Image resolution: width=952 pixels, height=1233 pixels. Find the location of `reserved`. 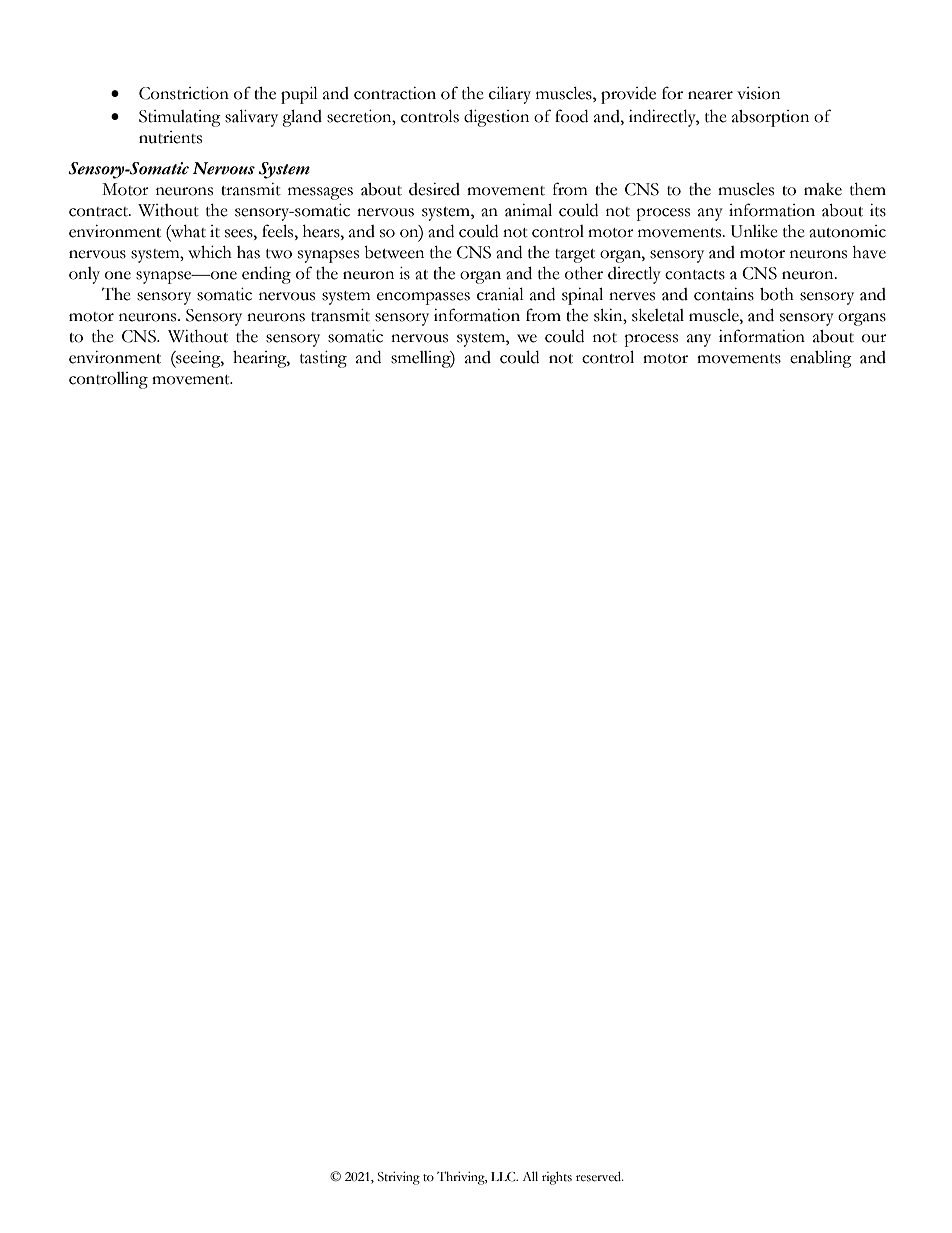

reserved is located at coordinates (600, 1176).
